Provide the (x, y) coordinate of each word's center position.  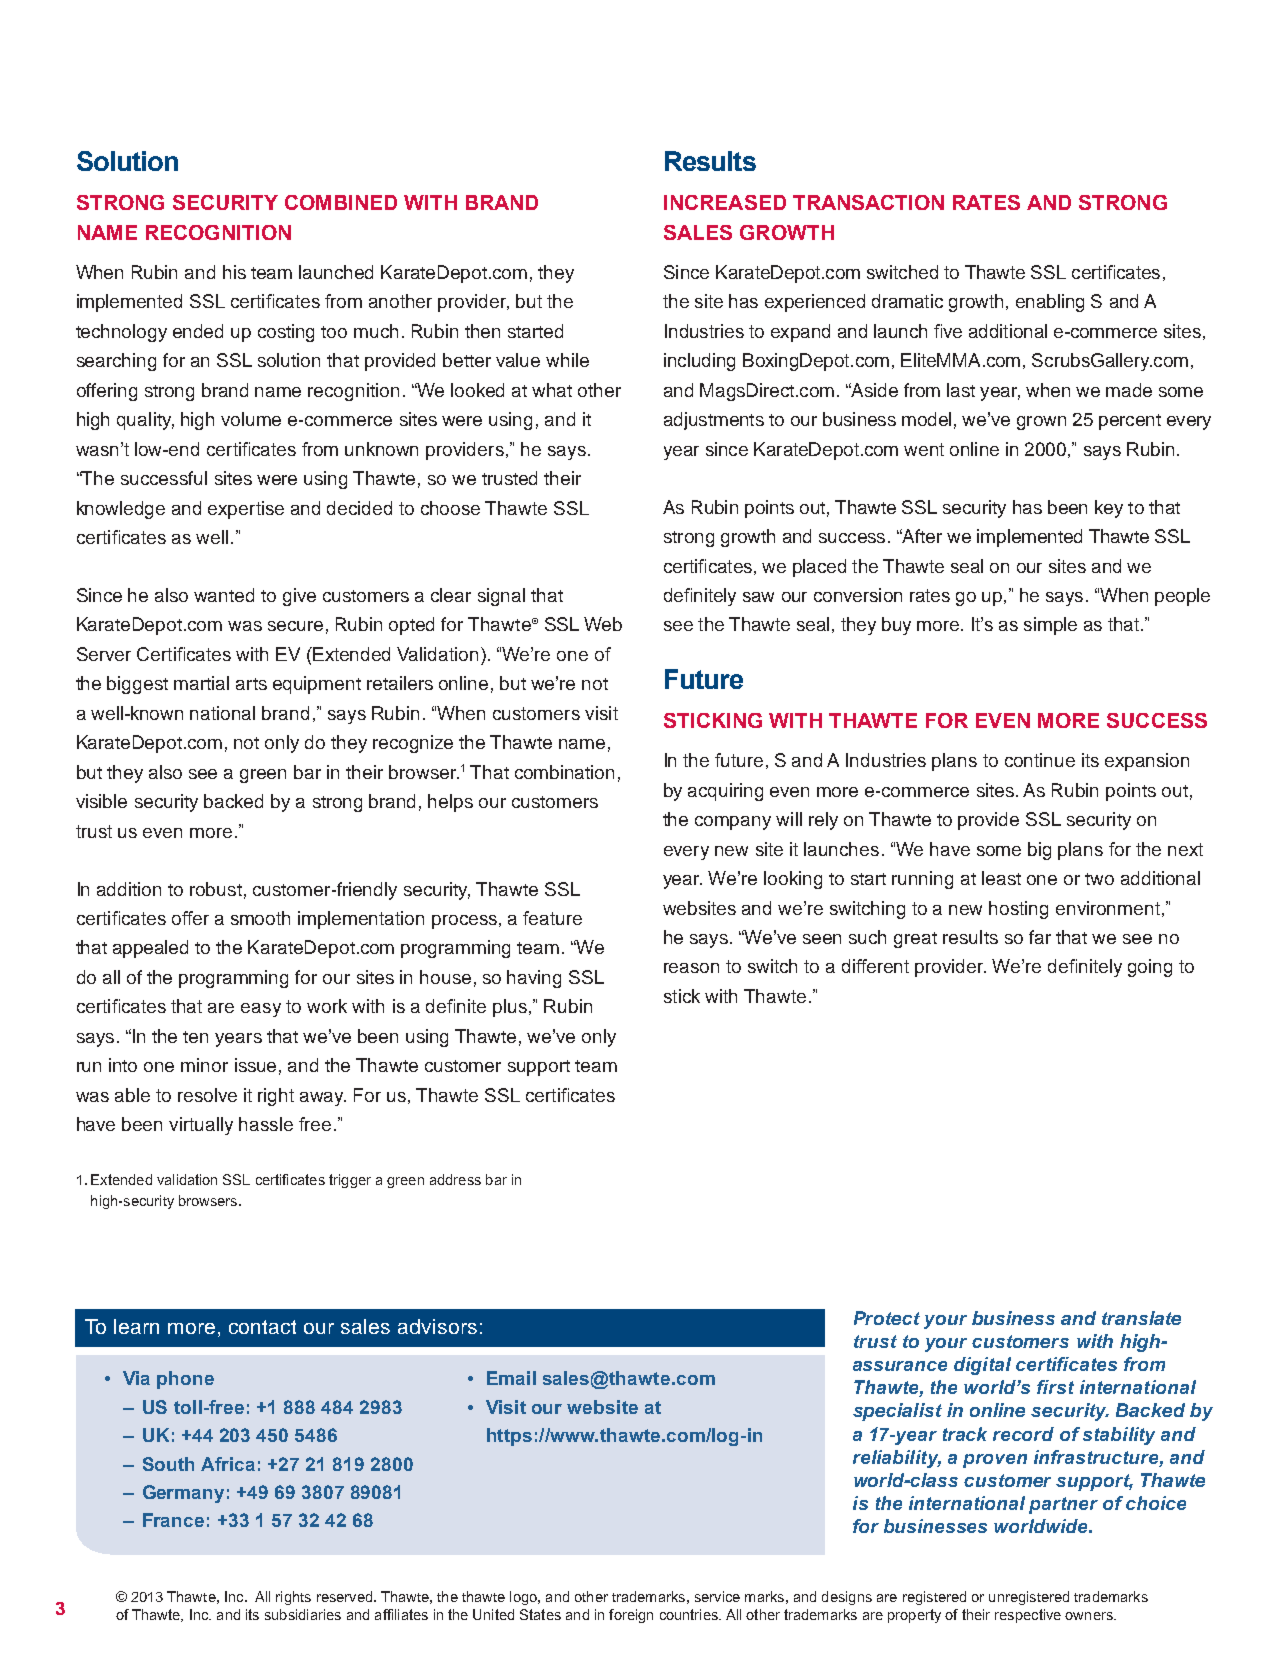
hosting (1018, 910)
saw (758, 597)
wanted (224, 595)
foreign (631, 1616)
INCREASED (725, 202)
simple (1050, 626)
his (234, 272)
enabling (1050, 303)
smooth (260, 918)
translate (1141, 1318)
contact (262, 1327)
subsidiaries (303, 1614)
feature (552, 918)
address (455, 1179)
